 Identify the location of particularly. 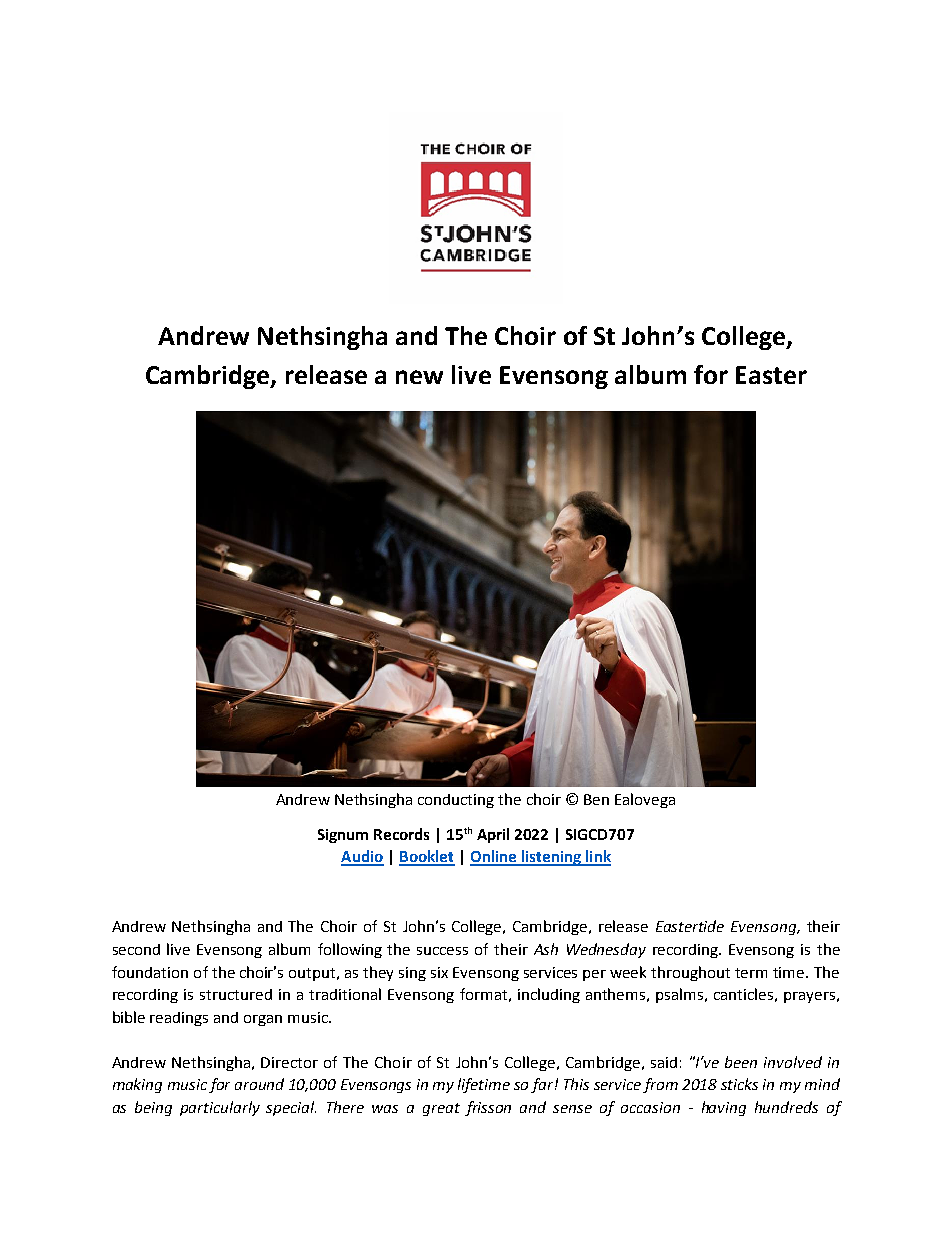
(220, 1108).
